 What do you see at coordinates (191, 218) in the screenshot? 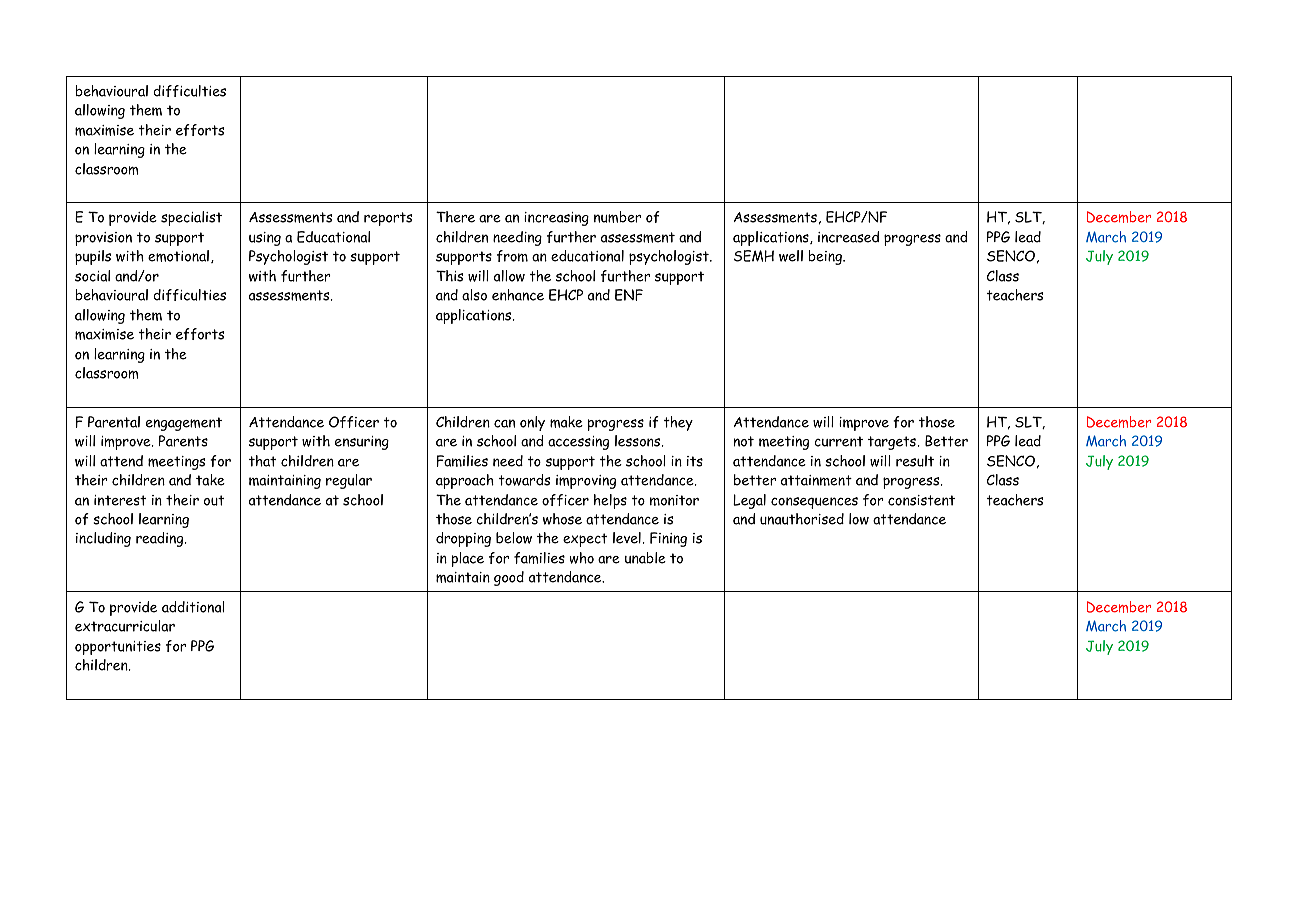
I see `specialist` at bounding box center [191, 218].
